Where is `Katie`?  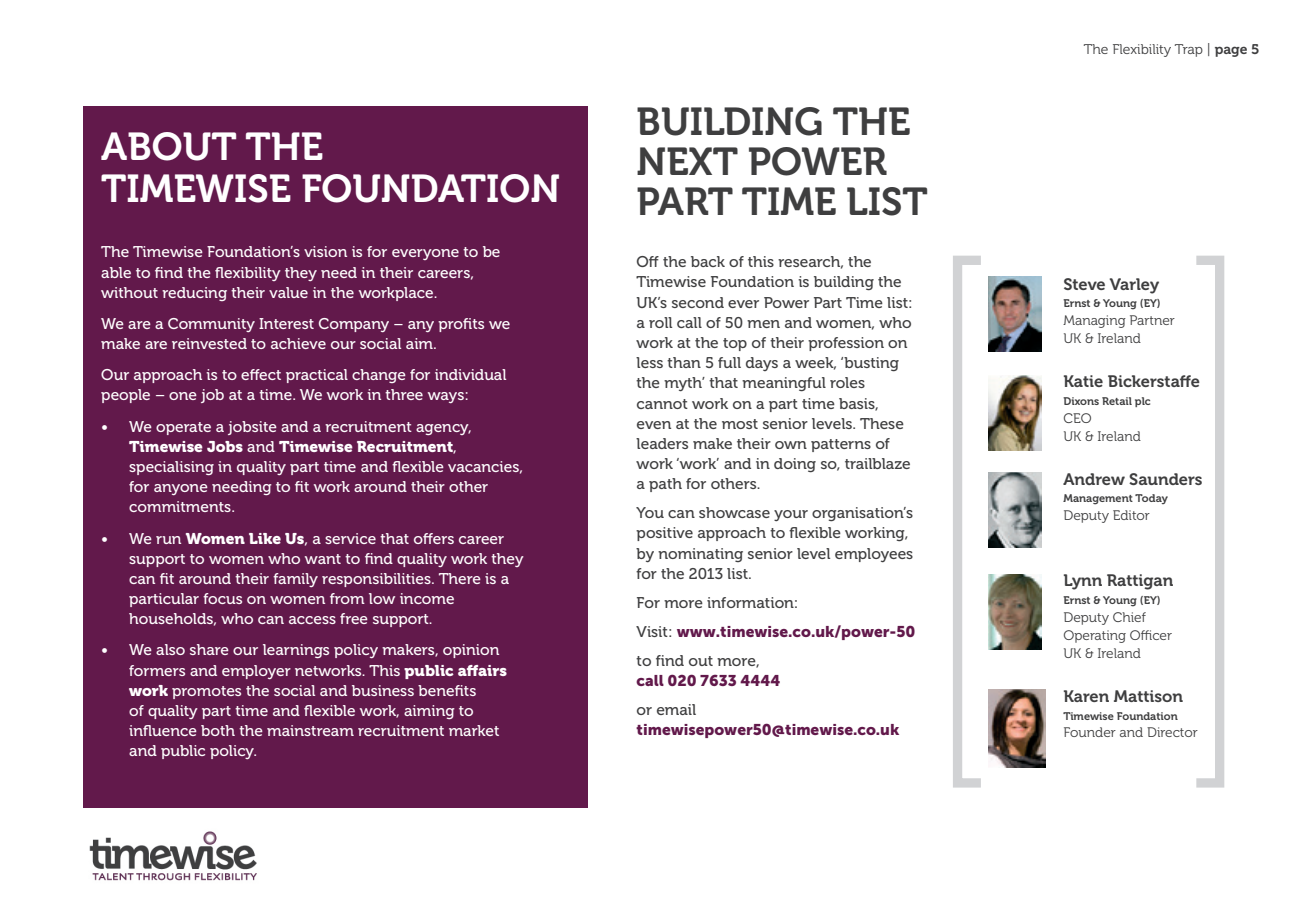
Katie is located at coordinates (1083, 381).
